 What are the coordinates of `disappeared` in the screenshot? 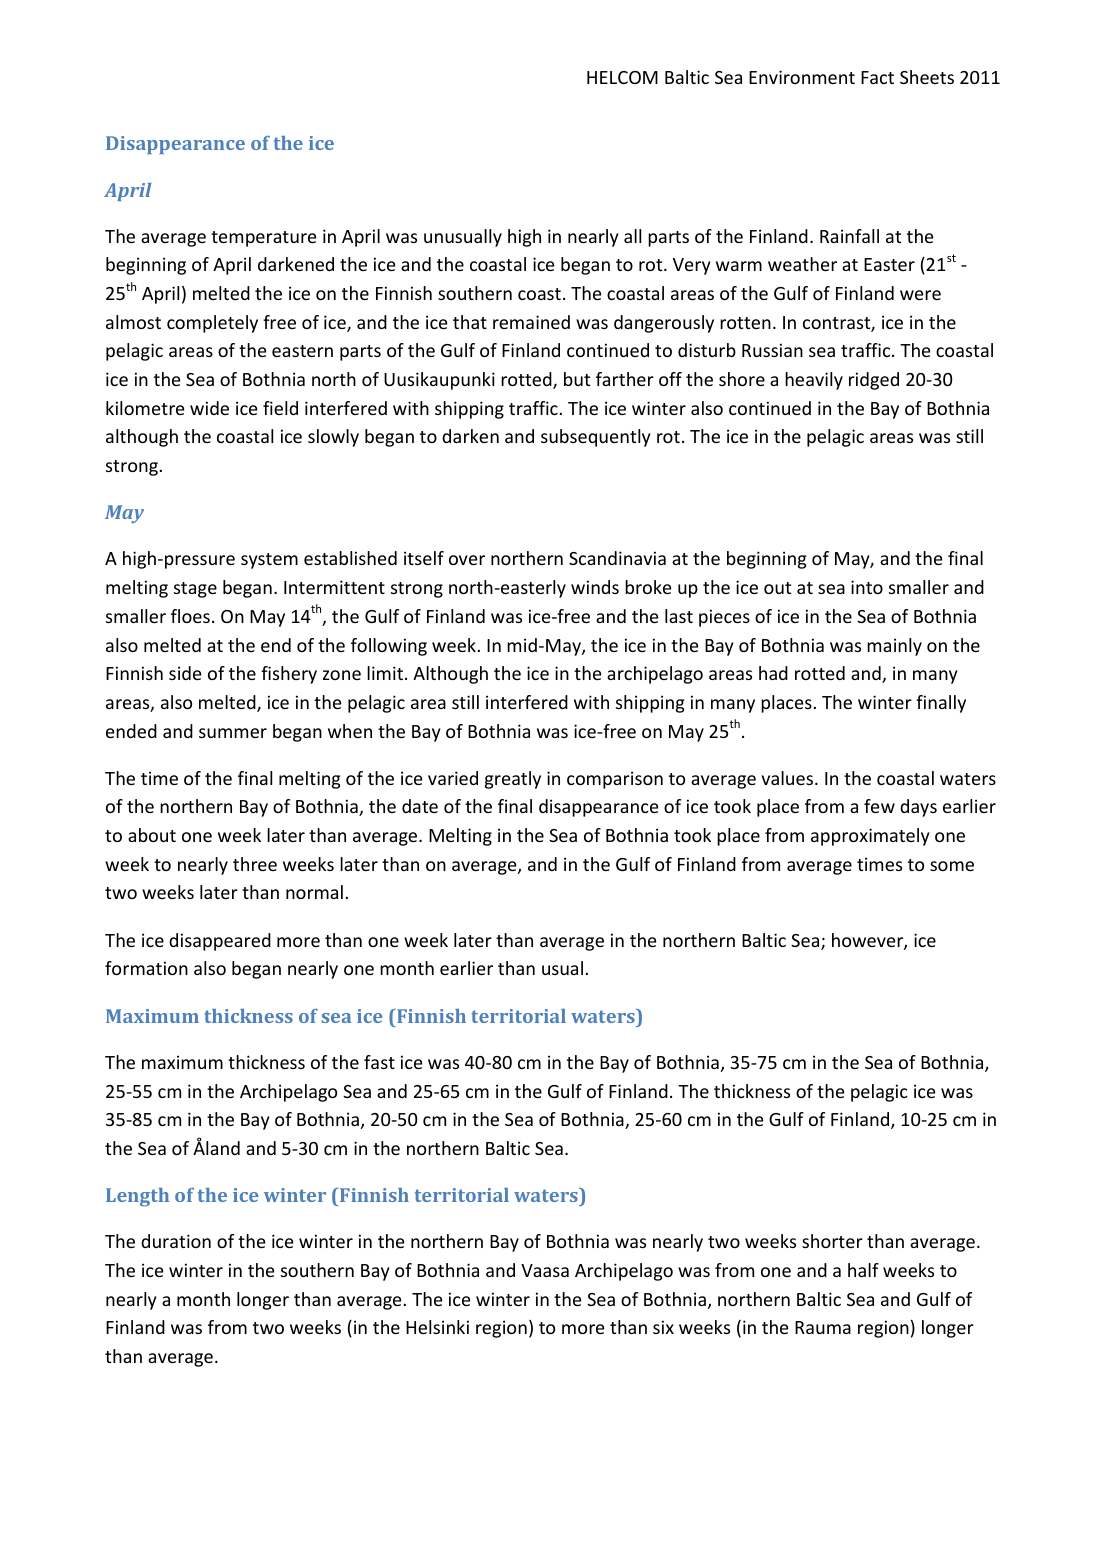 It's located at (220, 942).
